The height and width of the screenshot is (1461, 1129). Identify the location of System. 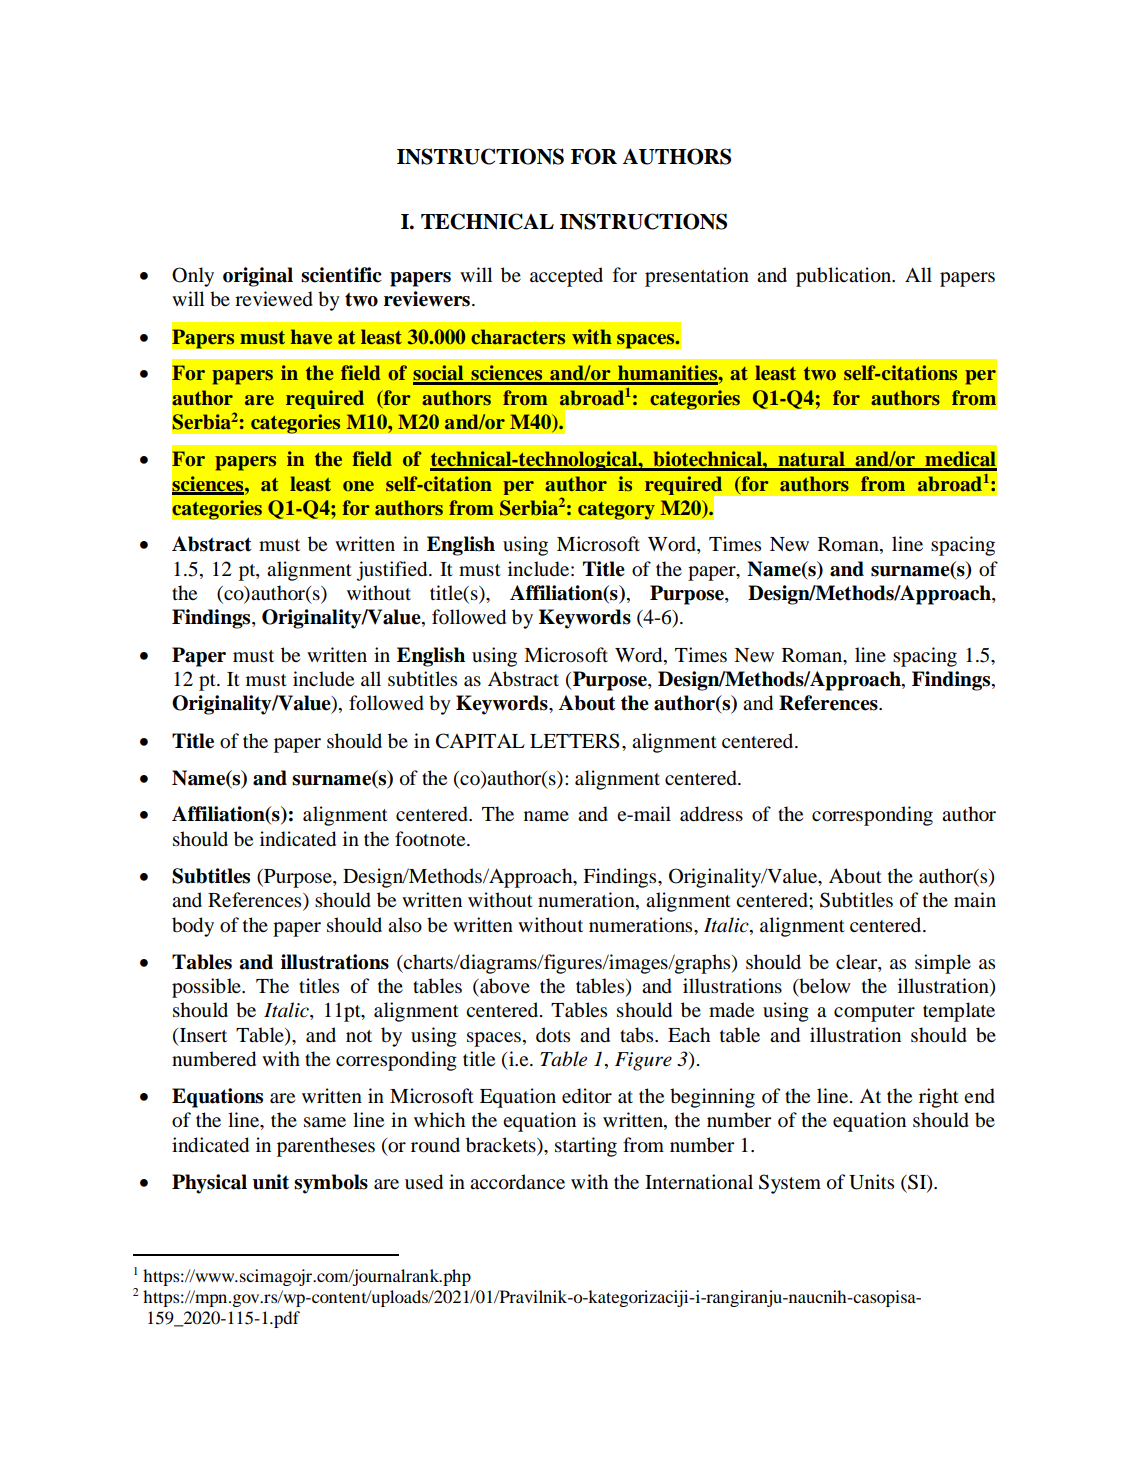
(790, 1184).
